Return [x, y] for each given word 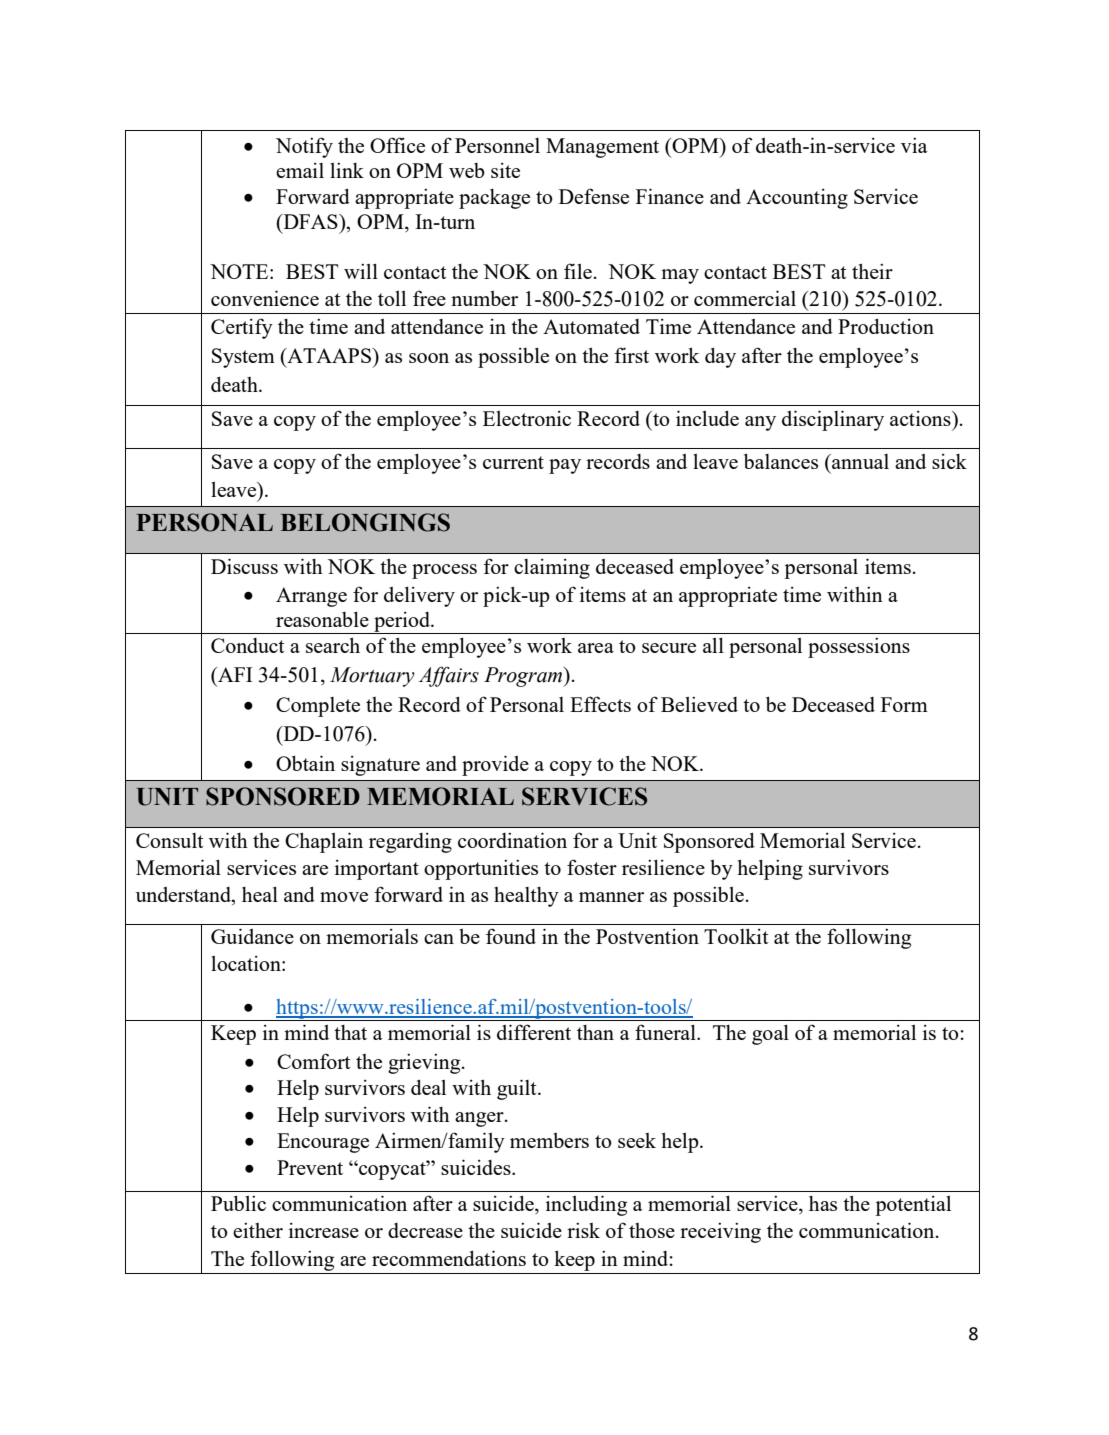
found [511, 936]
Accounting [797, 199]
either [258, 1230]
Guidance [252, 936]
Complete [318, 707]
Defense [594, 196]
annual [859, 461]
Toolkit [736, 936]
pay [565, 466]
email [300, 170]
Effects [600, 704]
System [243, 358]
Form [904, 704]
